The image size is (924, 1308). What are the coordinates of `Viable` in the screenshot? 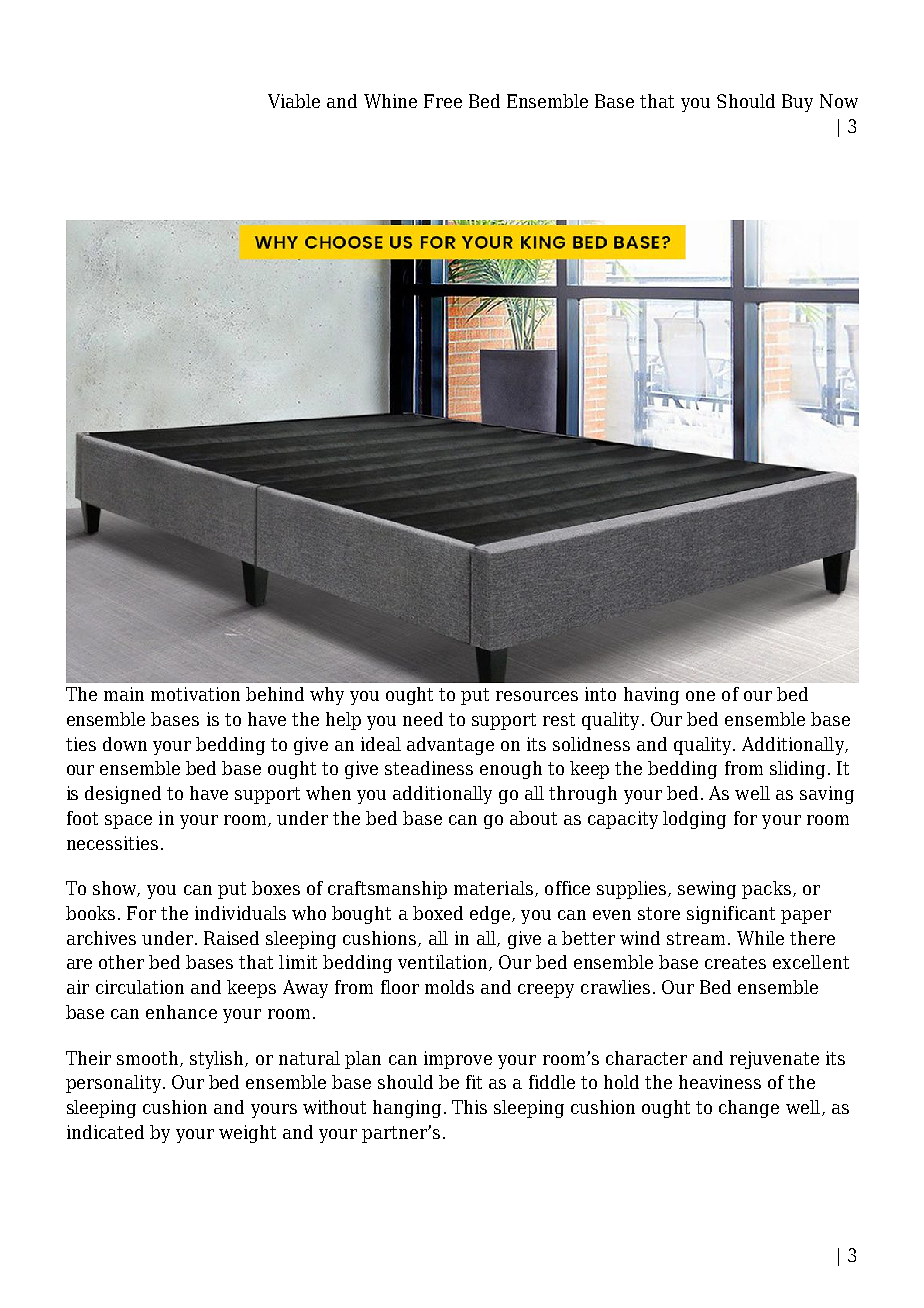 It's located at (294, 101).
